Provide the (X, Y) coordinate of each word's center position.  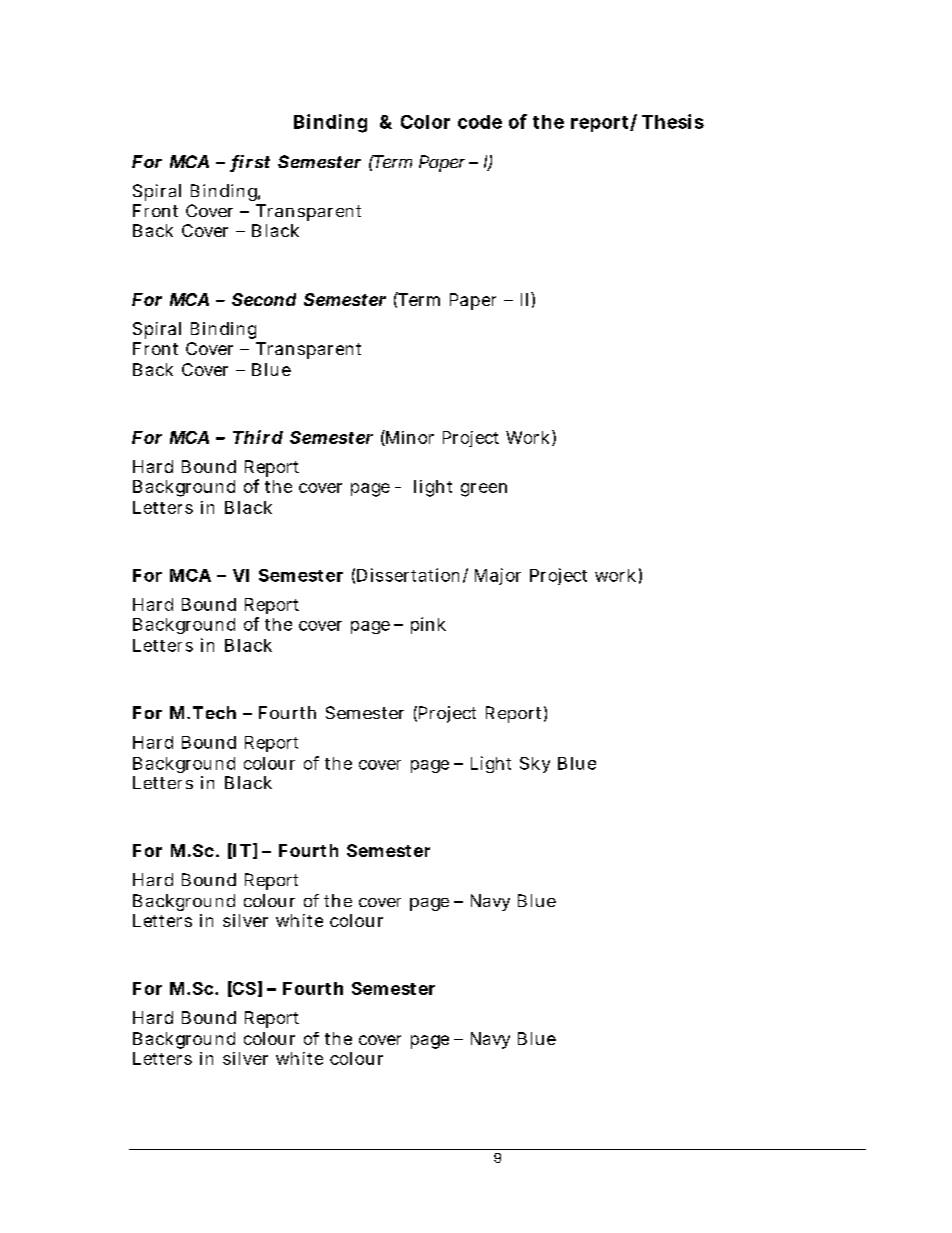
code (480, 122)
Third (258, 437)
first (250, 163)
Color (425, 122)
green (484, 490)
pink (428, 625)
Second (264, 299)
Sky (535, 765)
